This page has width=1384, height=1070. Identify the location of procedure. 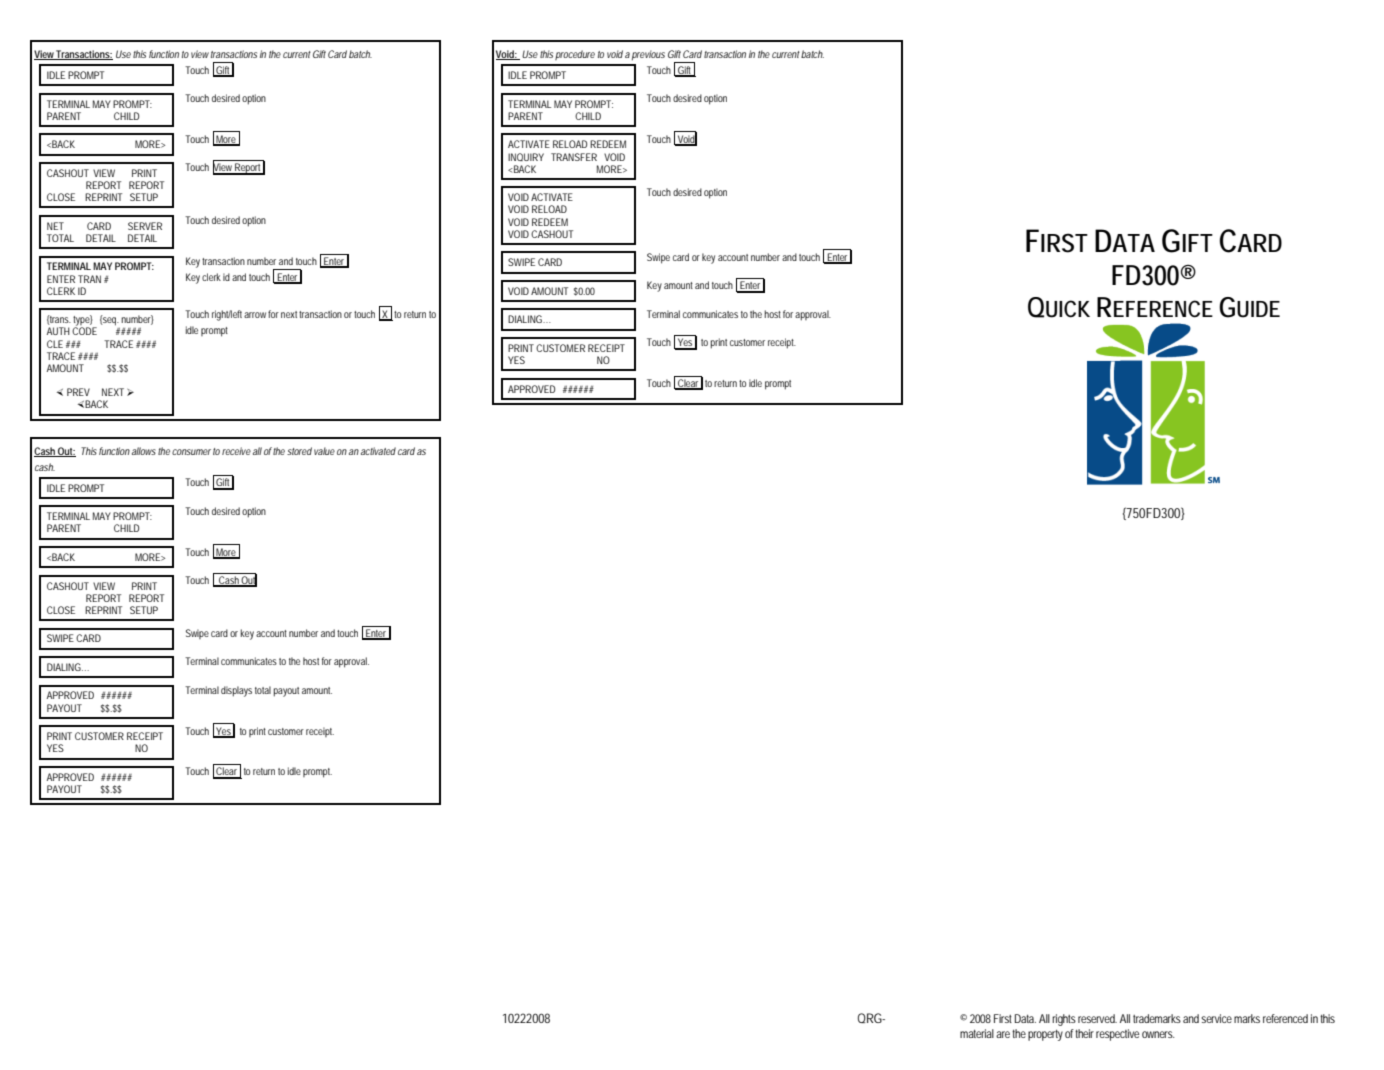
(575, 55).
